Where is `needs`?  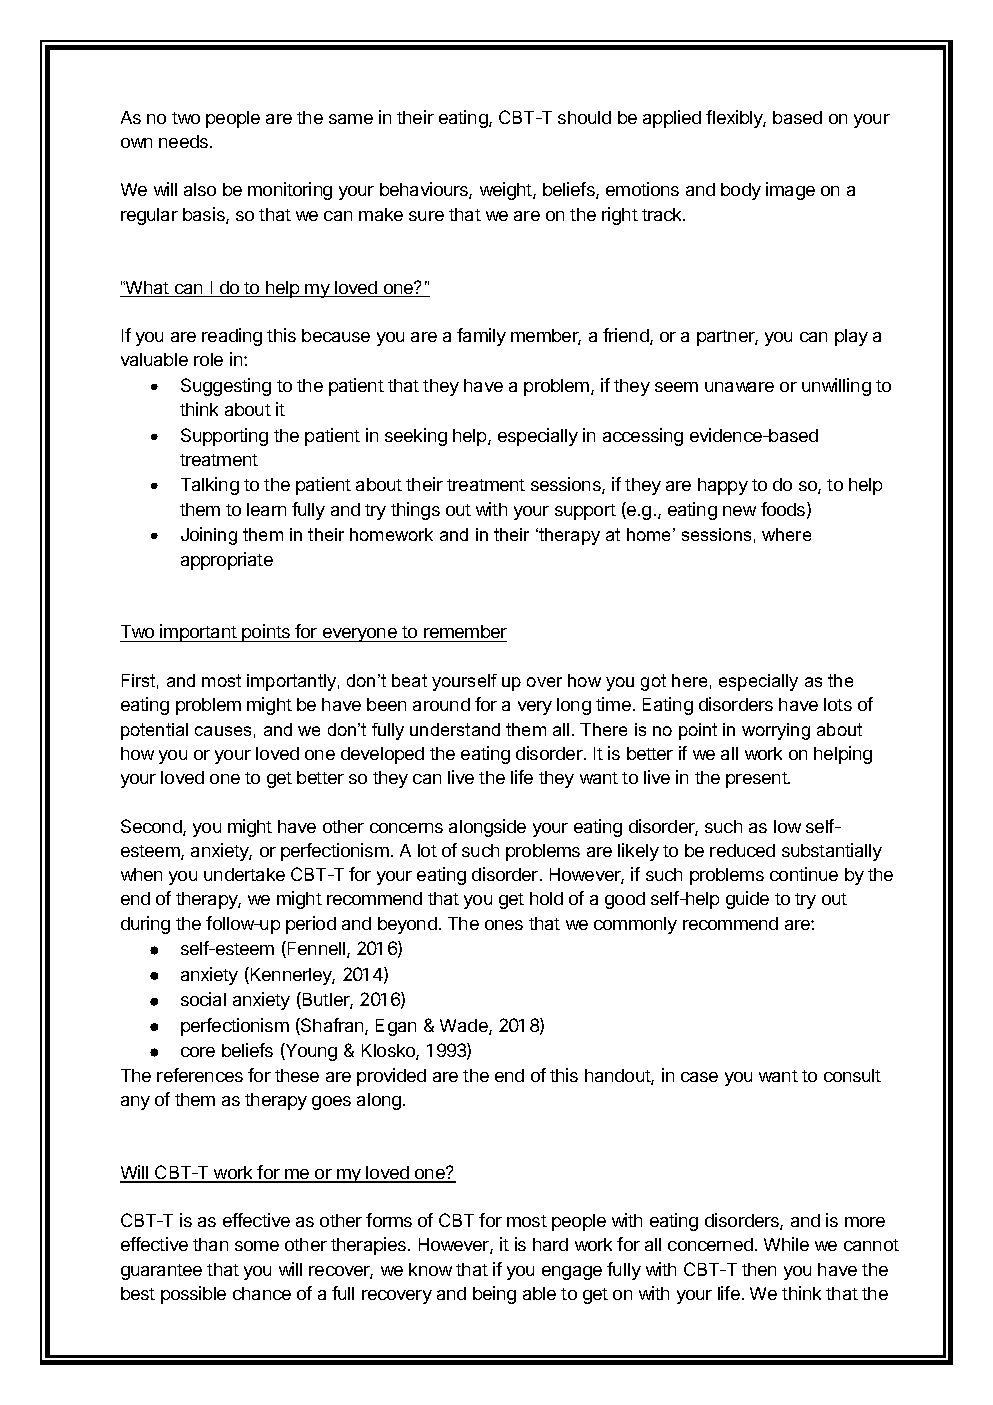 needs is located at coordinates (185, 141).
